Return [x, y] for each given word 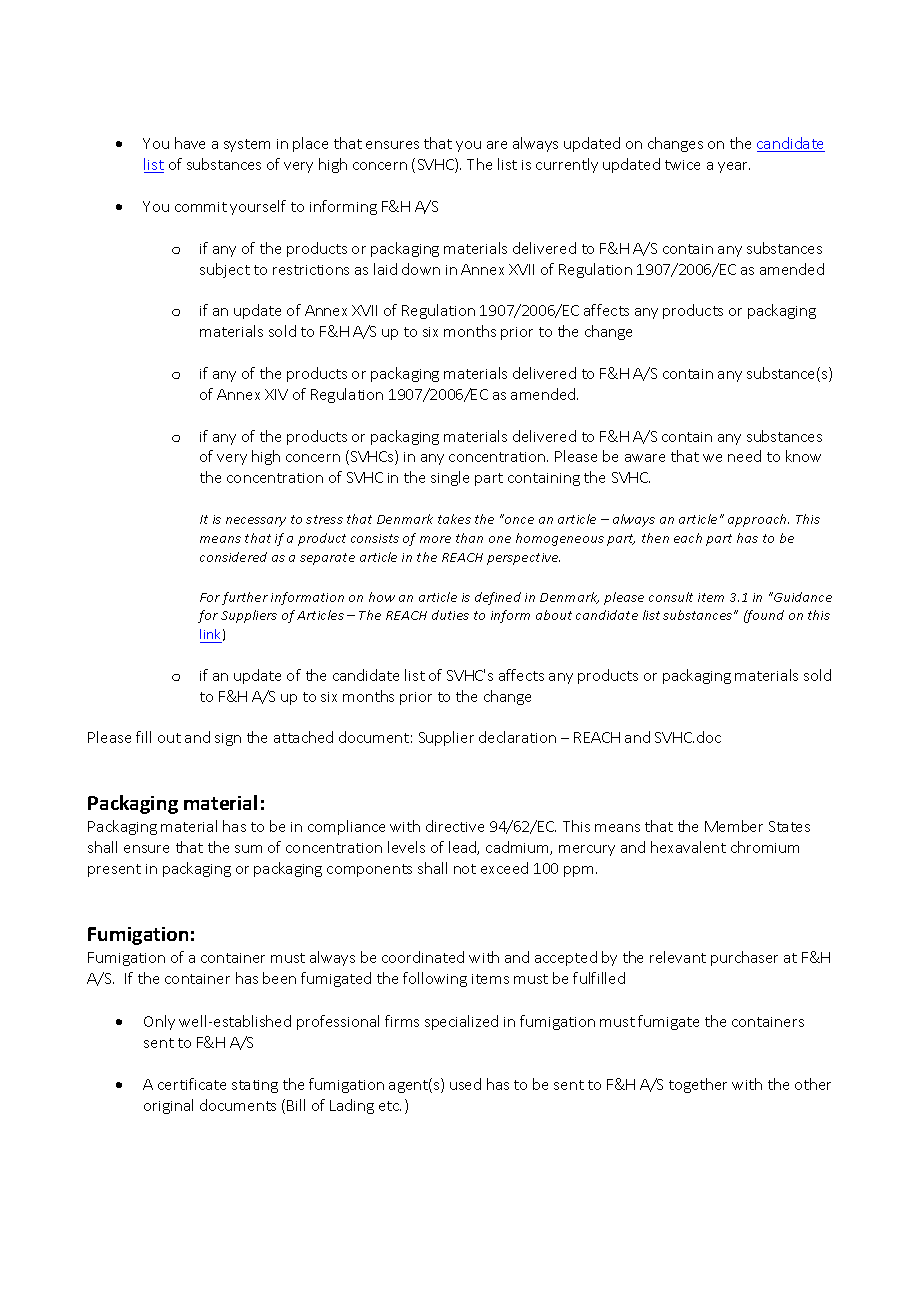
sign [228, 739]
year [734, 167]
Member [734, 826]
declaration [517, 737]
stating [255, 1086]
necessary [256, 522]
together [698, 1085]
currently [567, 165]
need [744, 456]
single [450, 478]
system [247, 145]
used [465, 1084]
